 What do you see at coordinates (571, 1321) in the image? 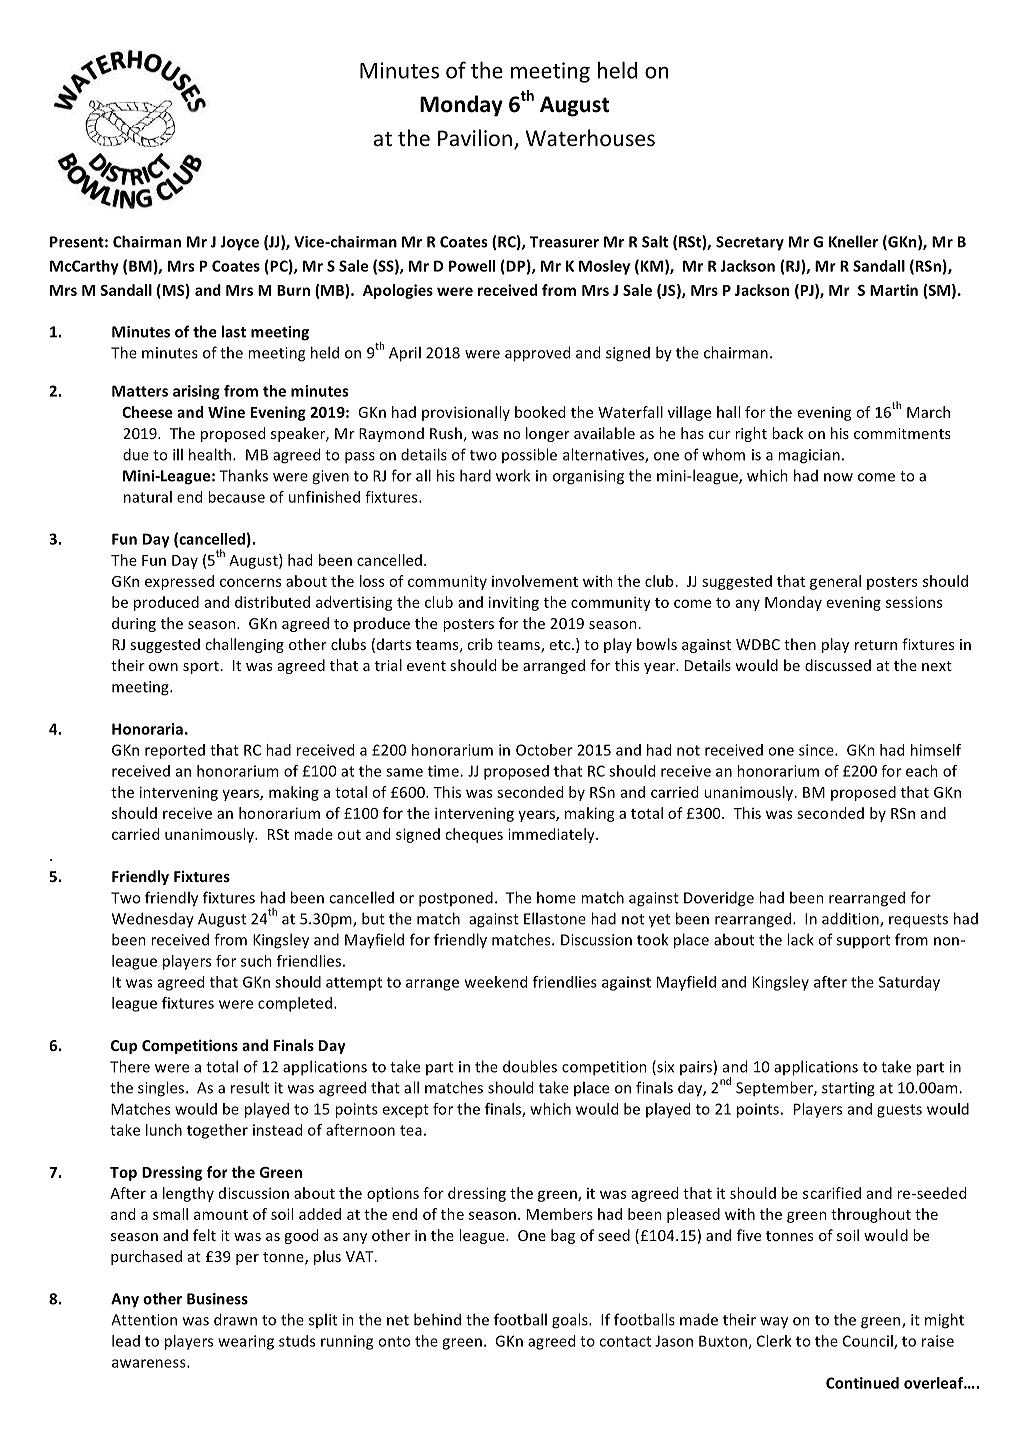
I see `goals` at bounding box center [571, 1321].
